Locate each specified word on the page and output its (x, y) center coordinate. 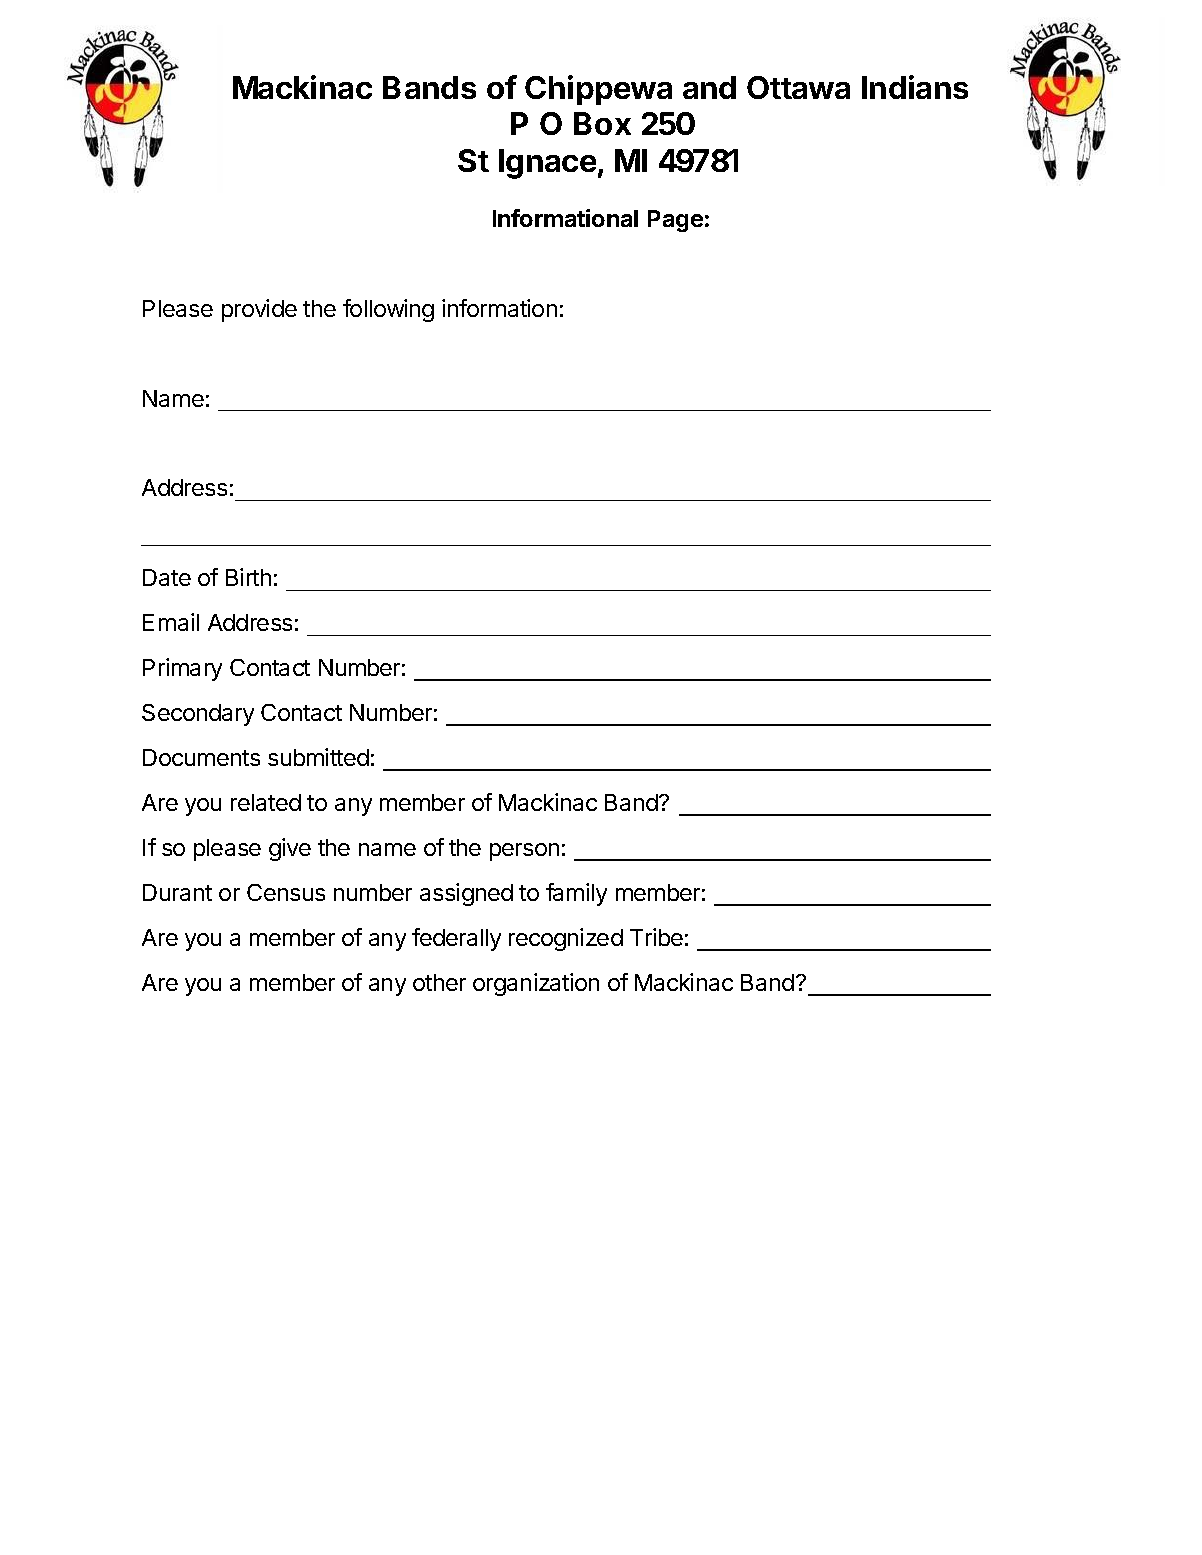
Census (286, 892)
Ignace (547, 164)
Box (602, 123)
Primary (182, 669)
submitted (318, 757)
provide (259, 310)
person (524, 852)
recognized (566, 939)
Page (675, 221)
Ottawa (798, 87)
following (388, 310)
